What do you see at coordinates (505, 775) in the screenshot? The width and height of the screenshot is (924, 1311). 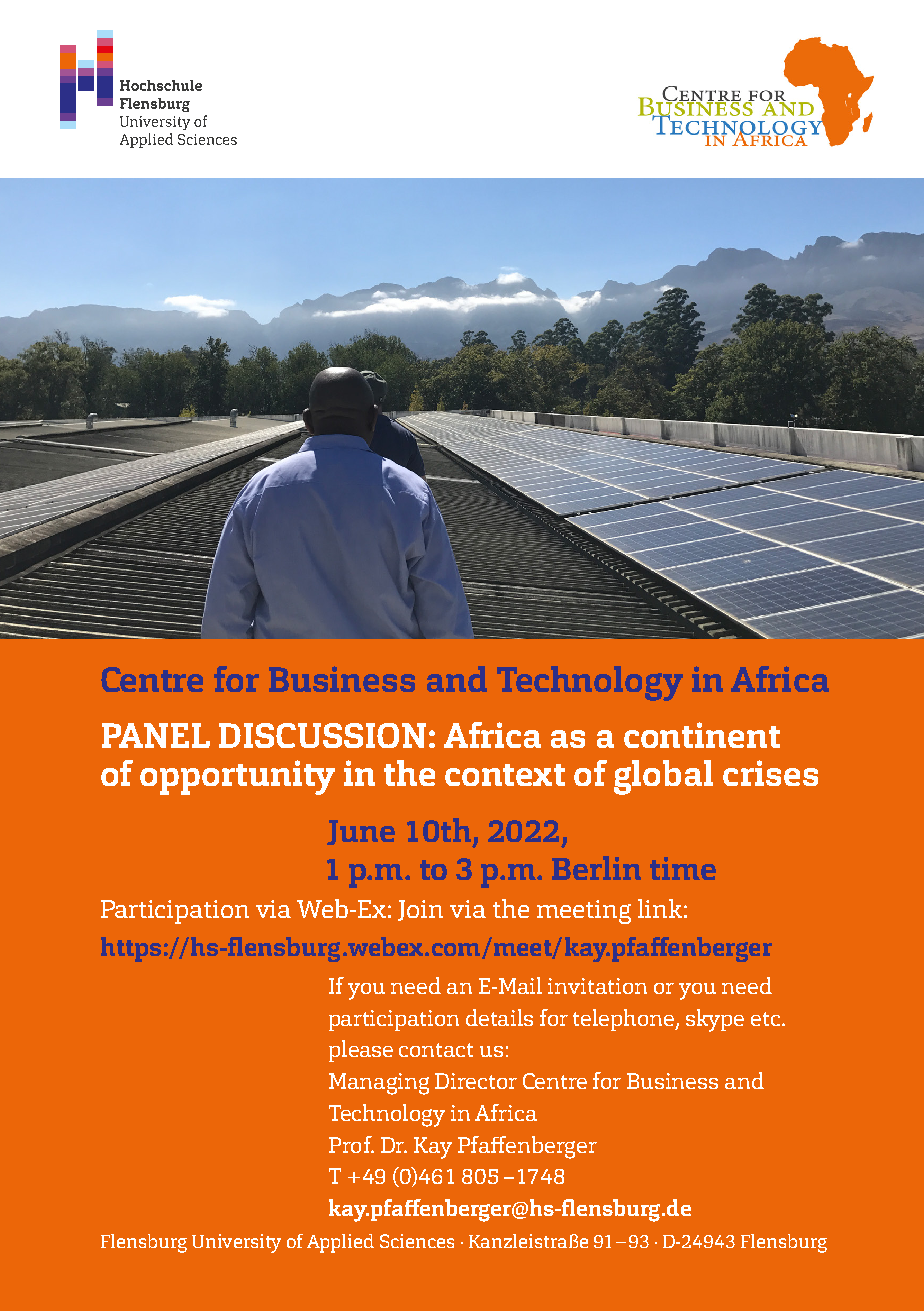 I see `context` at bounding box center [505, 775].
